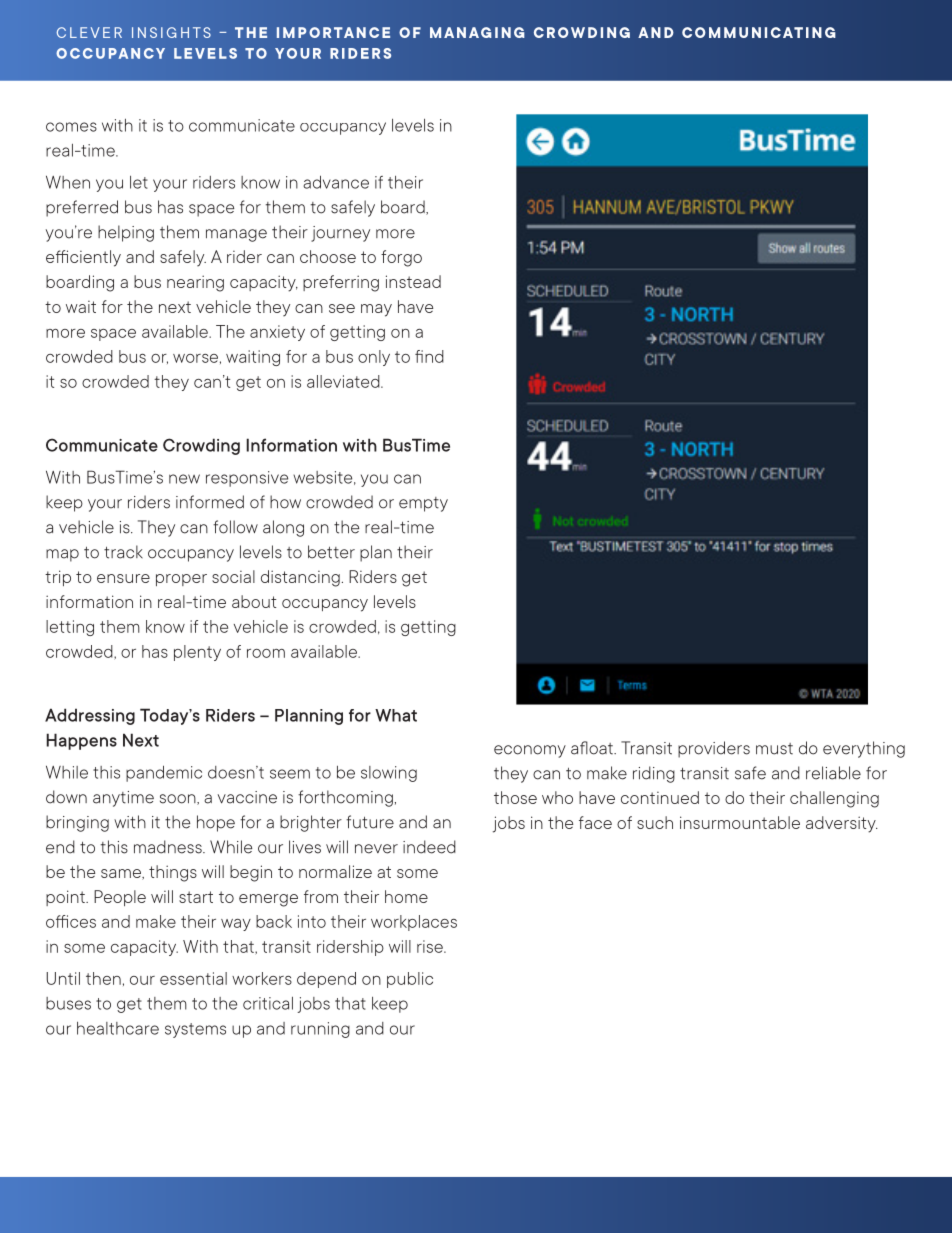 This image has width=952, height=1233. Describe the element at coordinates (118, 1028) in the image. I see `healthcare` at that location.
